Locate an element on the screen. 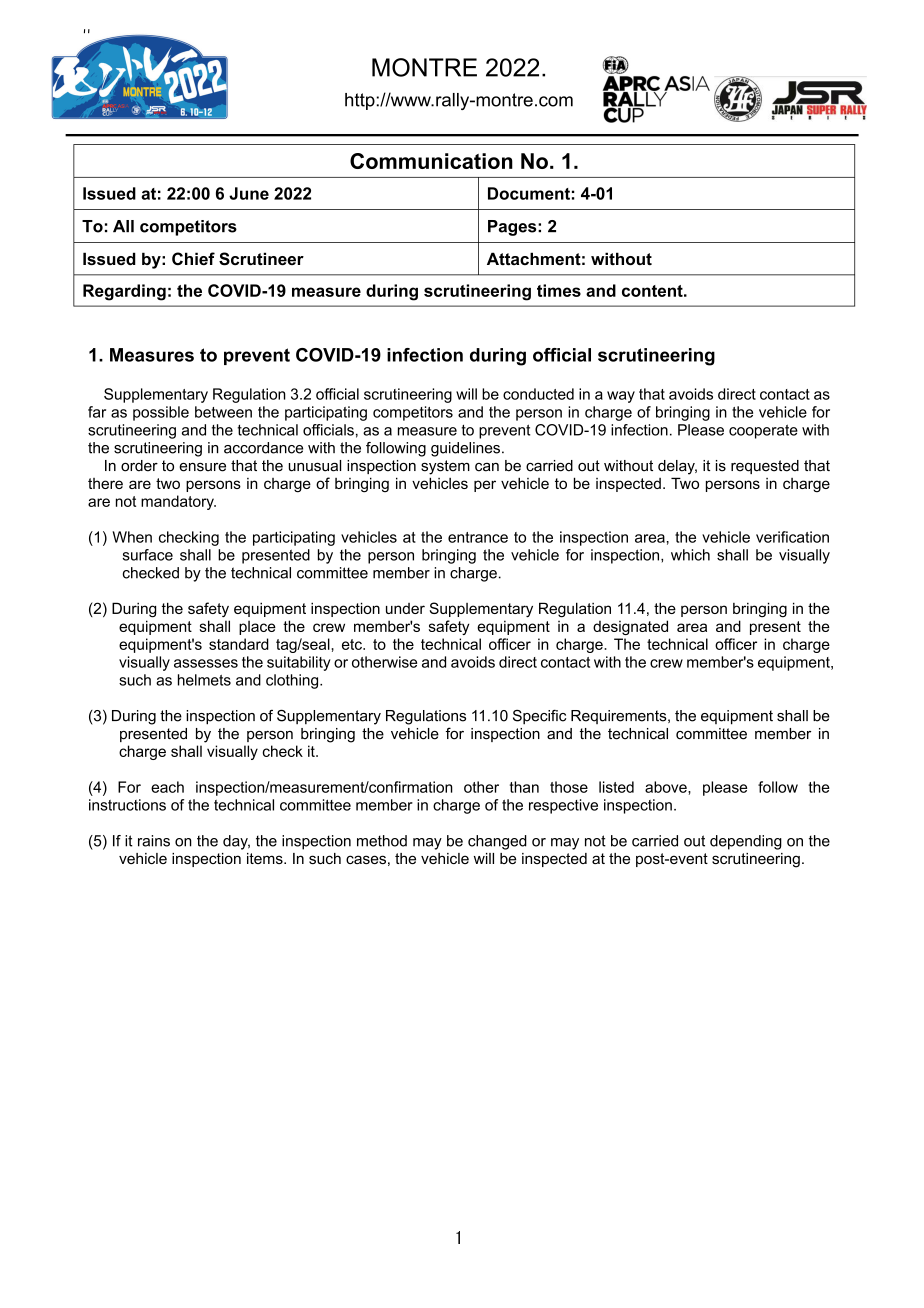  above is located at coordinates (667, 787).
